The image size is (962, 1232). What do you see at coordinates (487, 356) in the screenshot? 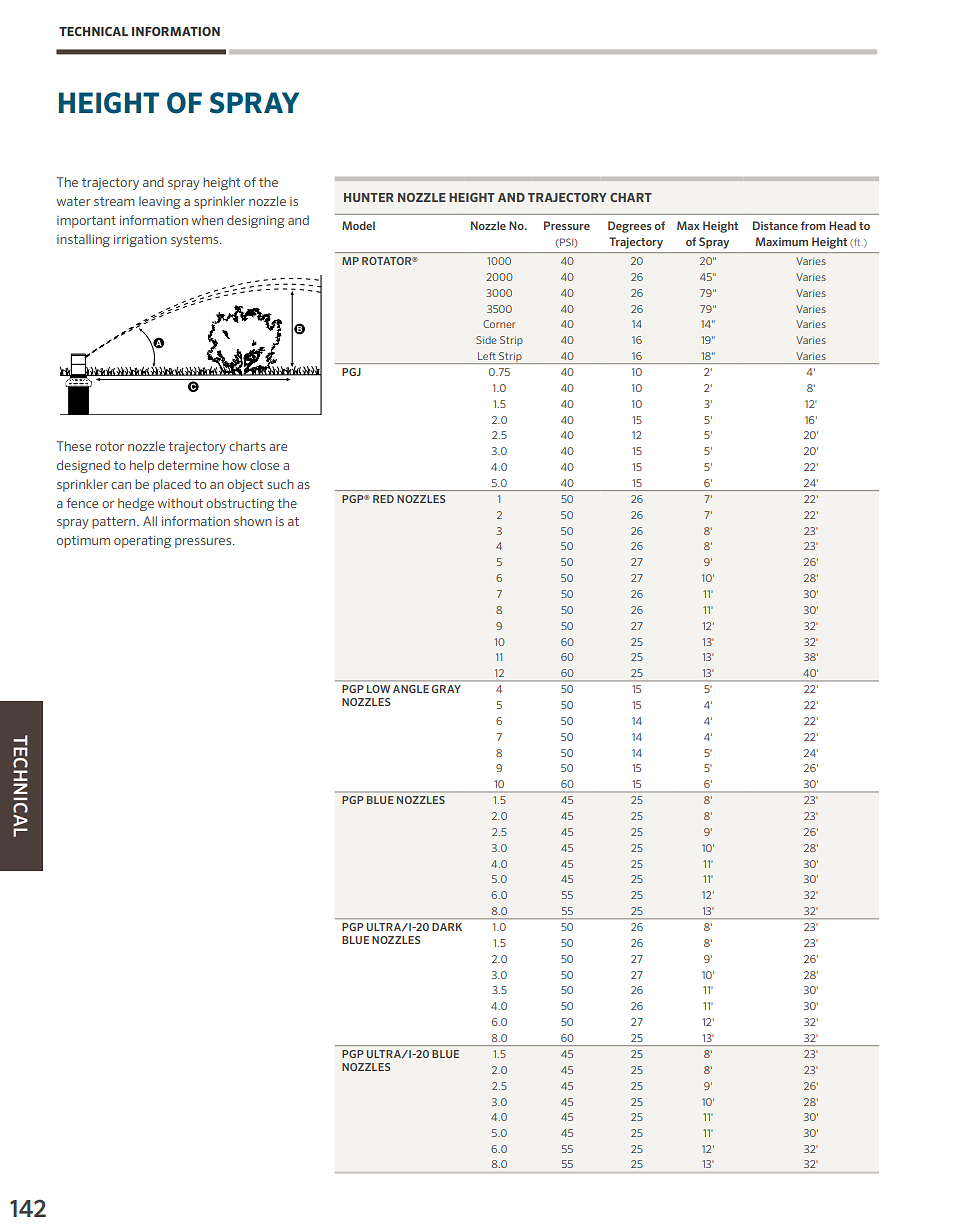
I see `Left` at bounding box center [487, 356].
